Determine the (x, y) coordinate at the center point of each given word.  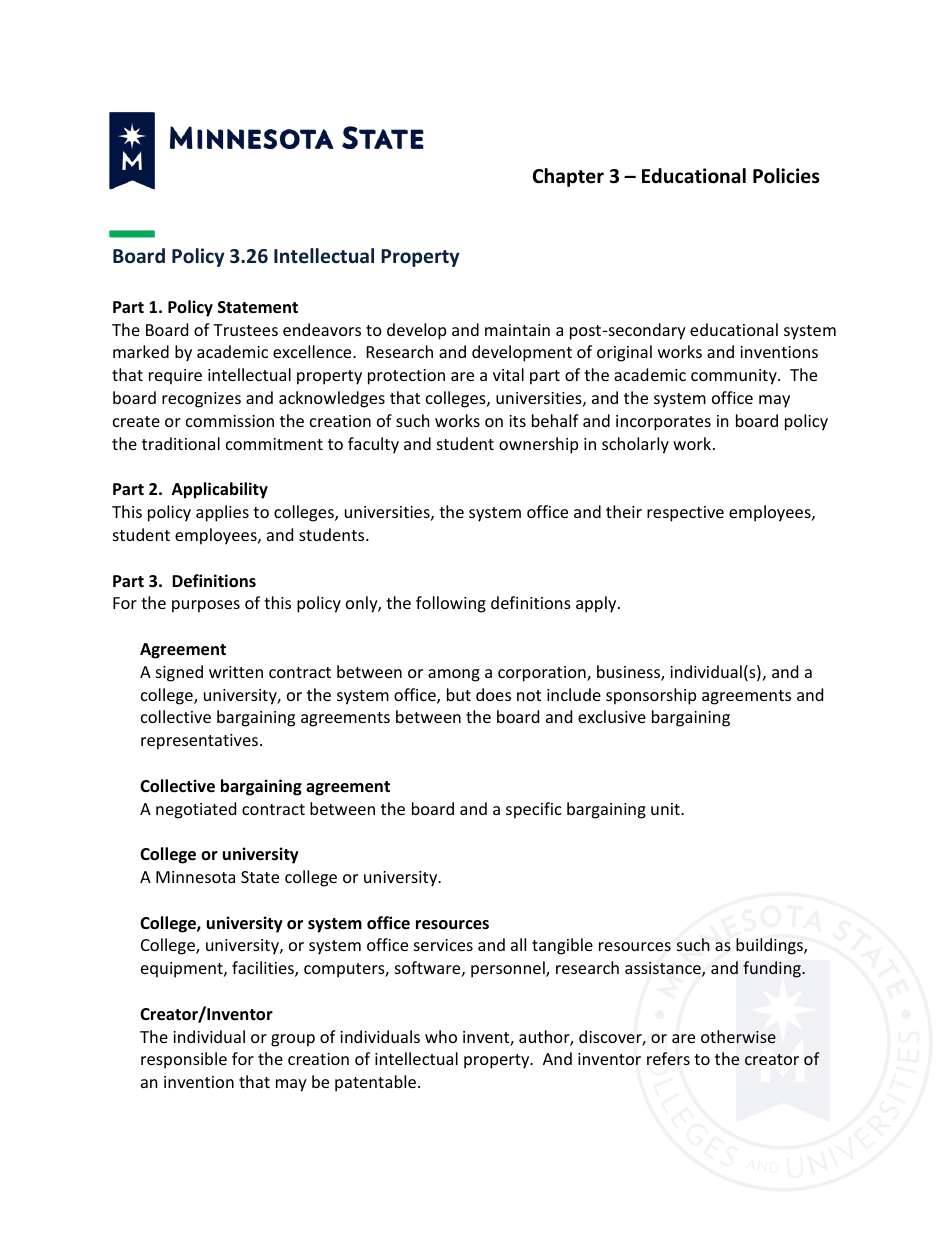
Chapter (568, 177)
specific (534, 810)
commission (230, 421)
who (441, 1036)
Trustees (245, 330)
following (451, 604)
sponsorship (651, 696)
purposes (206, 606)
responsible (184, 1060)
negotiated (196, 810)
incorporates (663, 423)
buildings (770, 946)
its (517, 421)
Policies (786, 176)
